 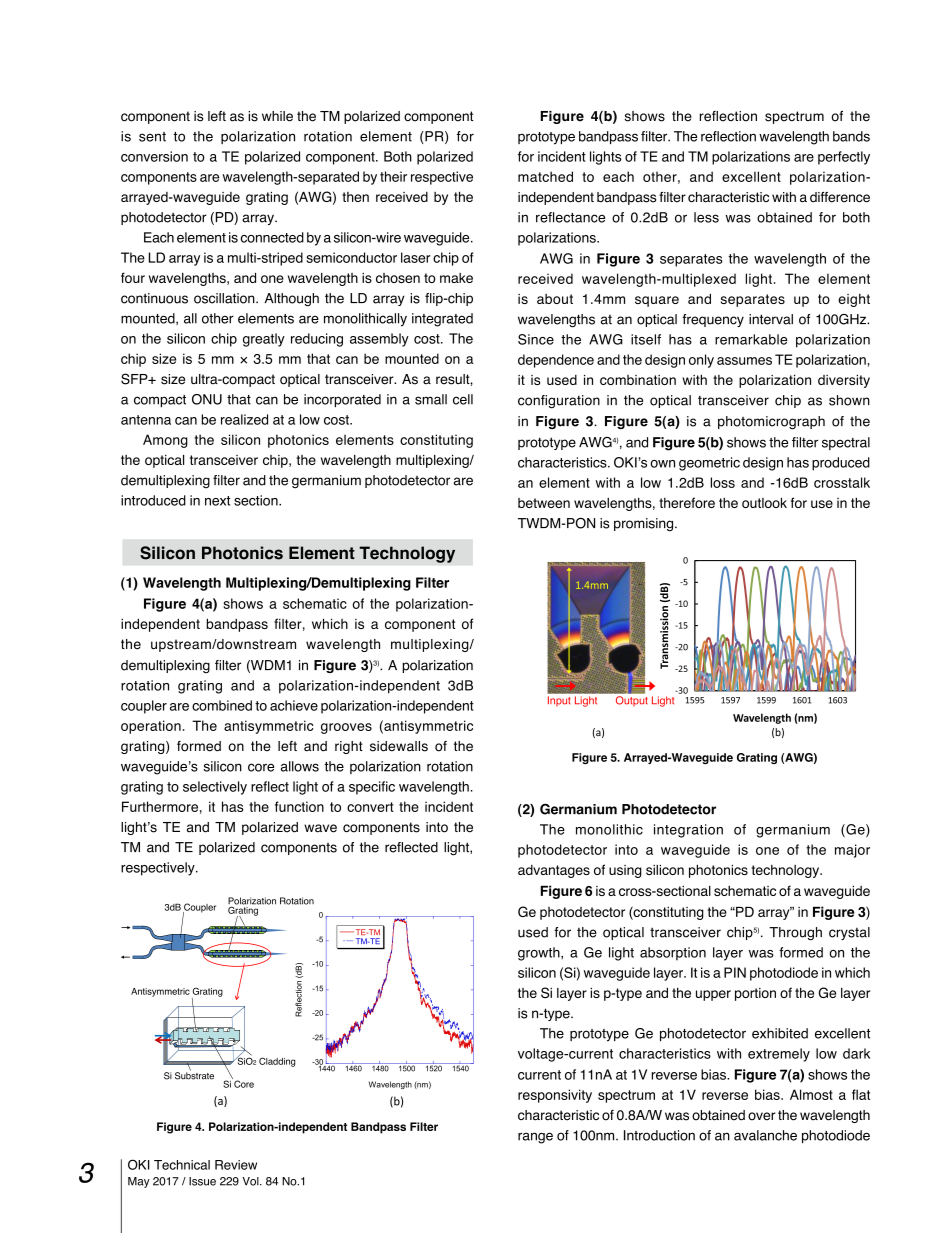 What do you see at coordinates (236, 1165) in the image?
I see `Review` at bounding box center [236, 1165].
